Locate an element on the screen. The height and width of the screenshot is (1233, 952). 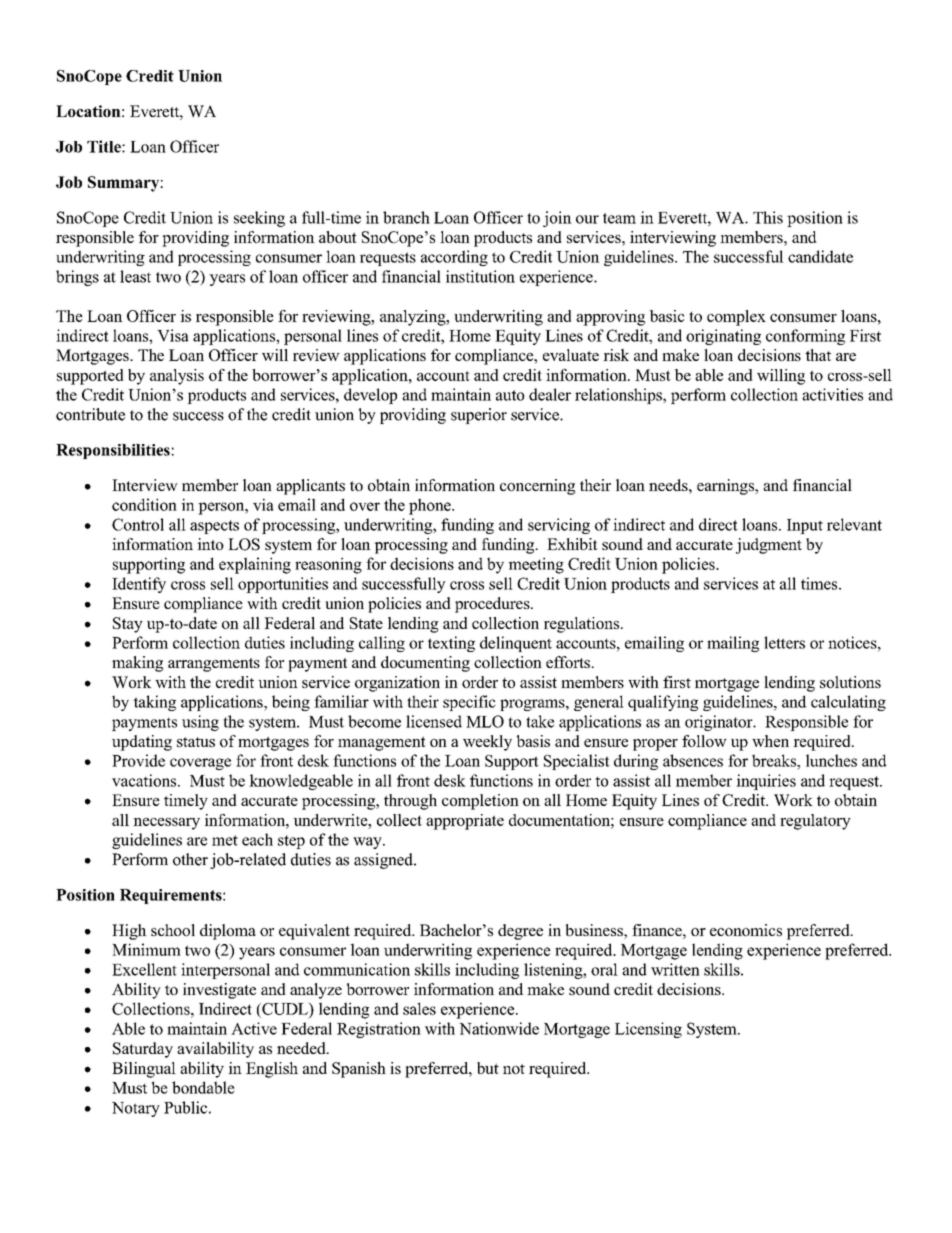
This is located at coordinates (768, 217).
